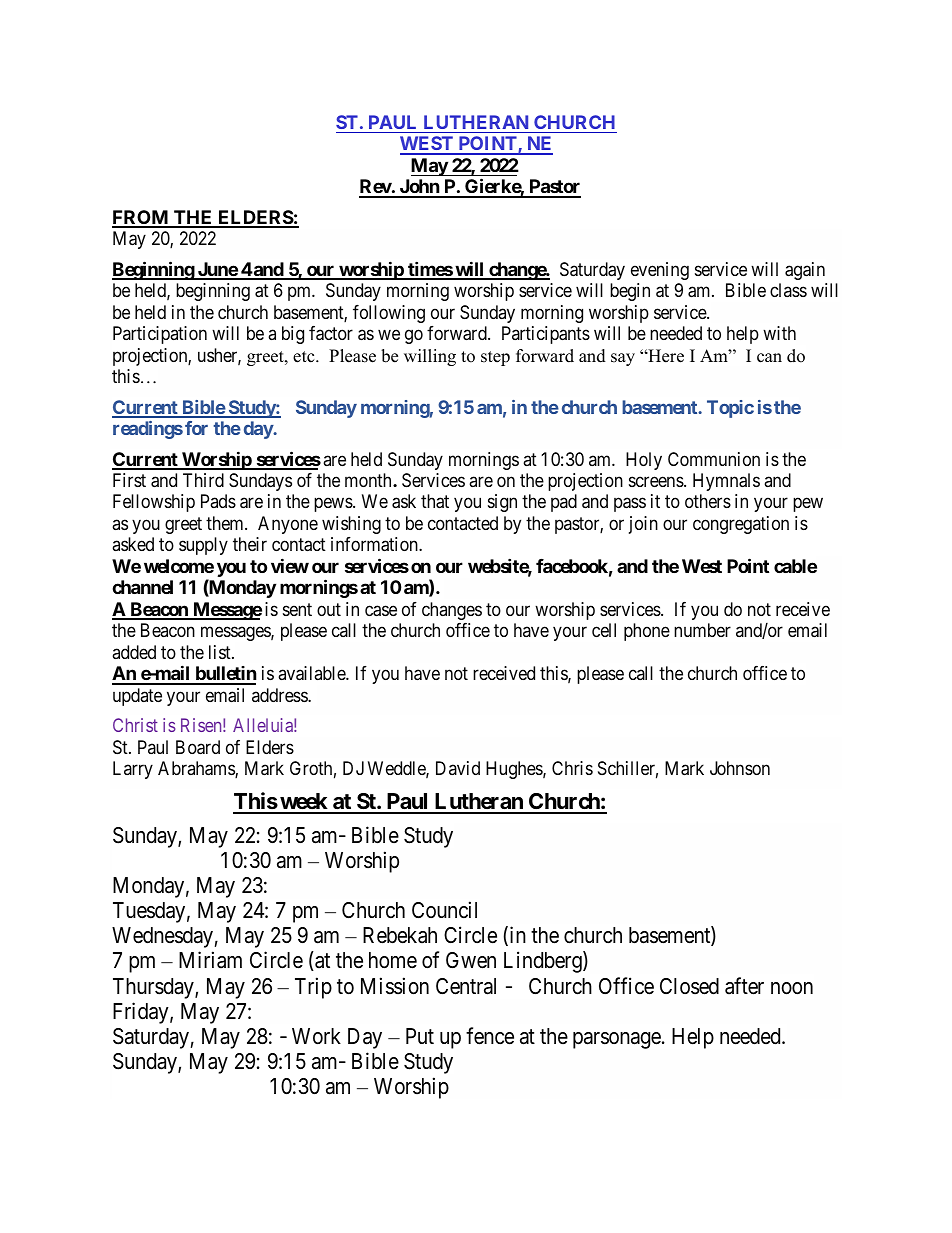  I want to click on after, so click(744, 986).
